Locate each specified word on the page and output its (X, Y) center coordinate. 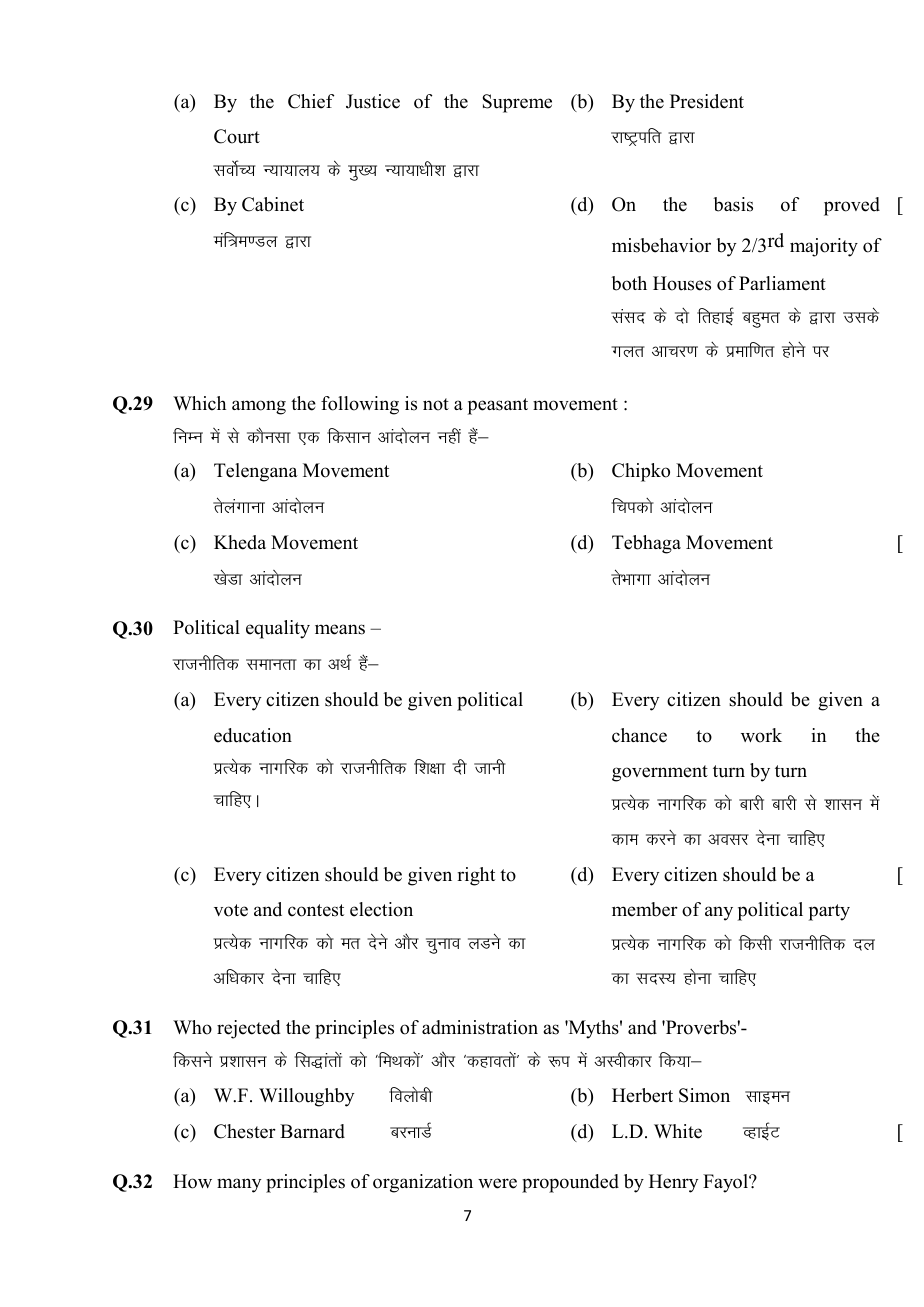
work (761, 735)
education (253, 735)
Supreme (517, 103)
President (707, 101)
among (259, 407)
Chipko (641, 472)
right (476, 876)
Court (237, 136)
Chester (245, 1131)
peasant (498, 406)
